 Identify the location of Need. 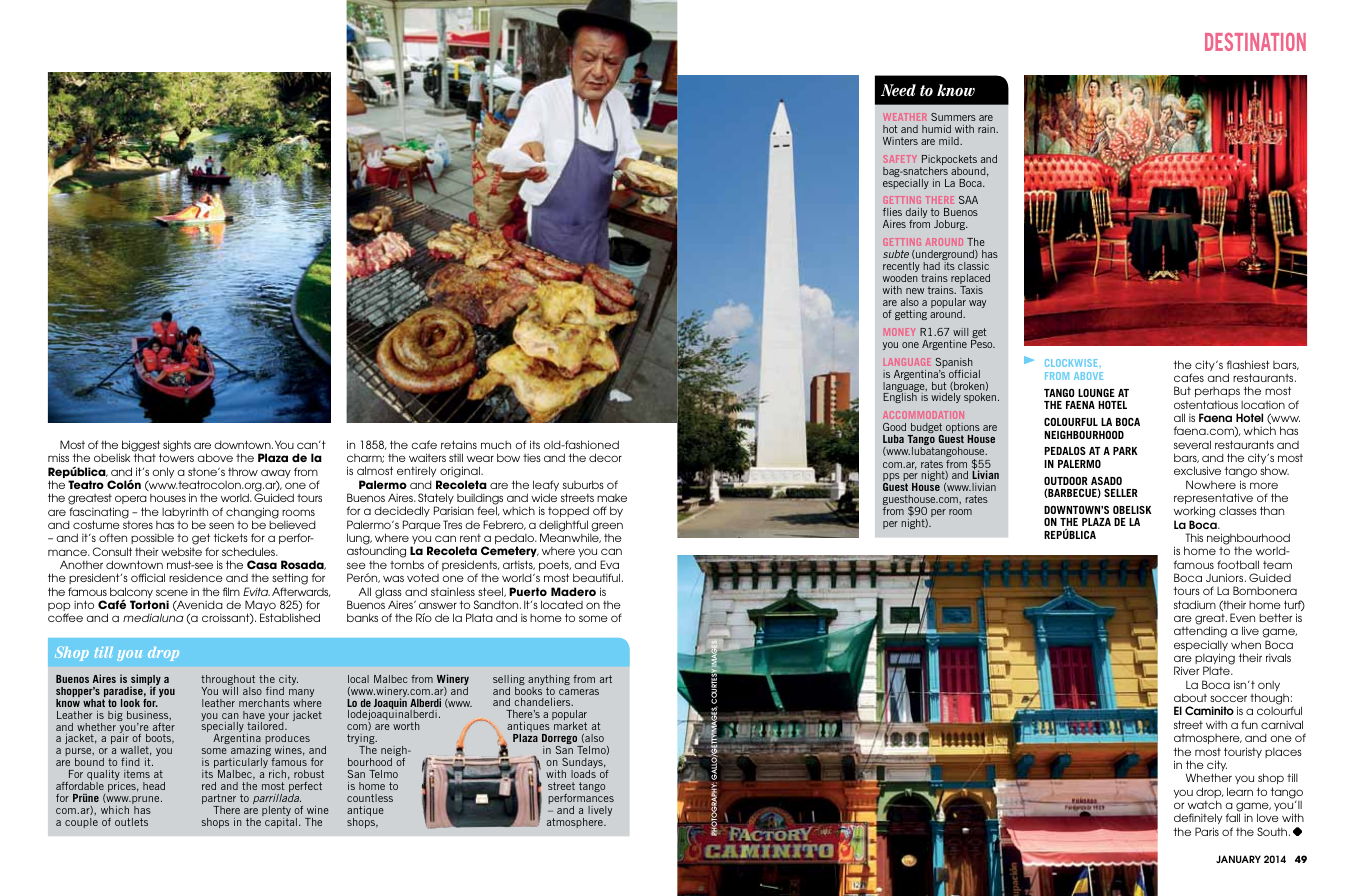
(898, 90).
